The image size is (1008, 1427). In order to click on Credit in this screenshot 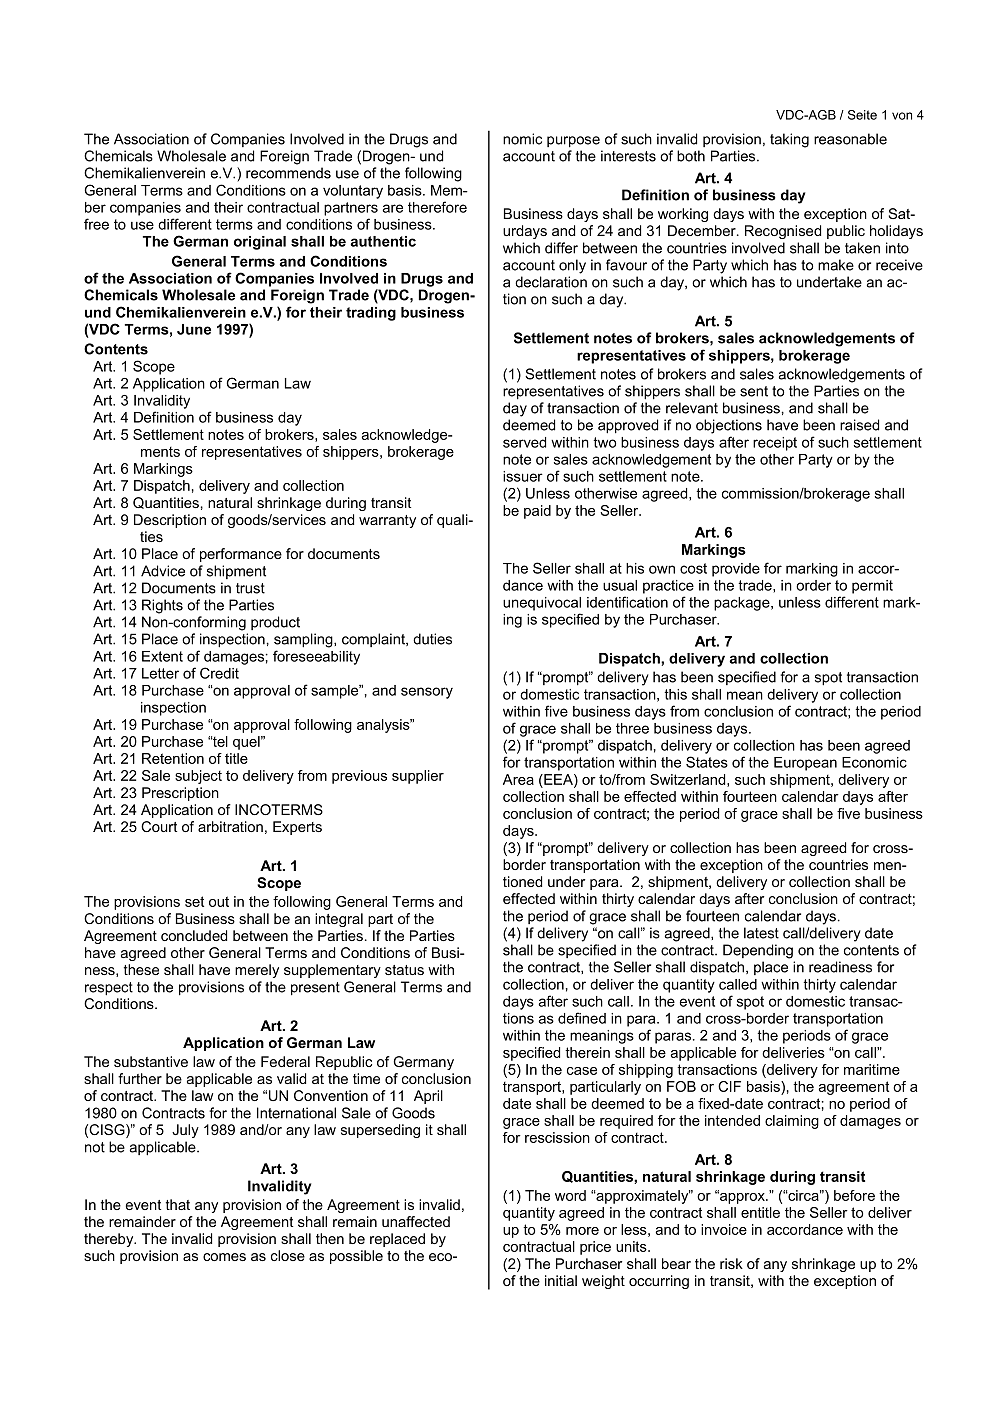, I will do `click(219, 673)`.
